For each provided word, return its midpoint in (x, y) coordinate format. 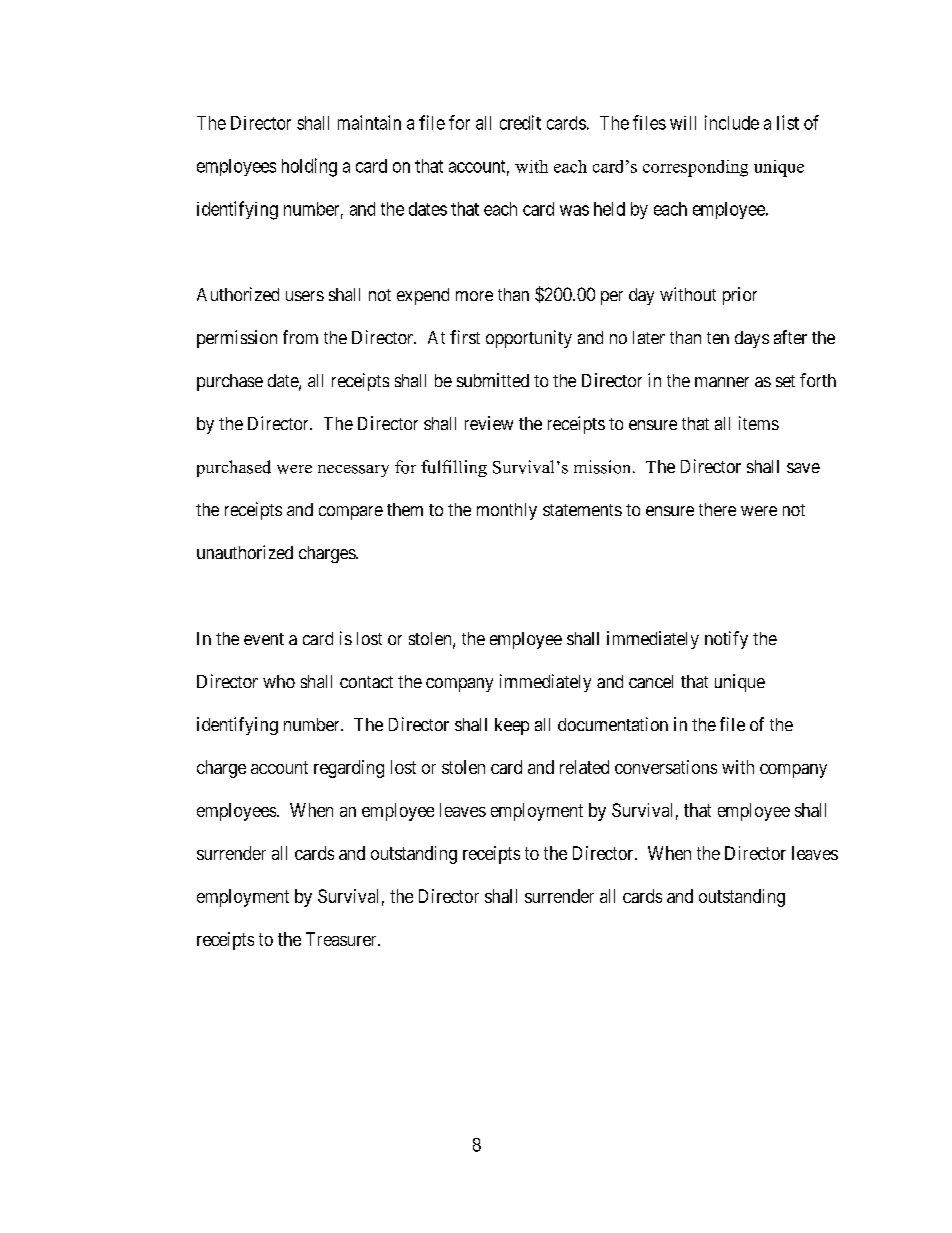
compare (351, 513)
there (717, 509)
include (732, 122)
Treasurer (342, 939)
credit (520, 122)
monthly (507, 511)
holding (309, 167)
